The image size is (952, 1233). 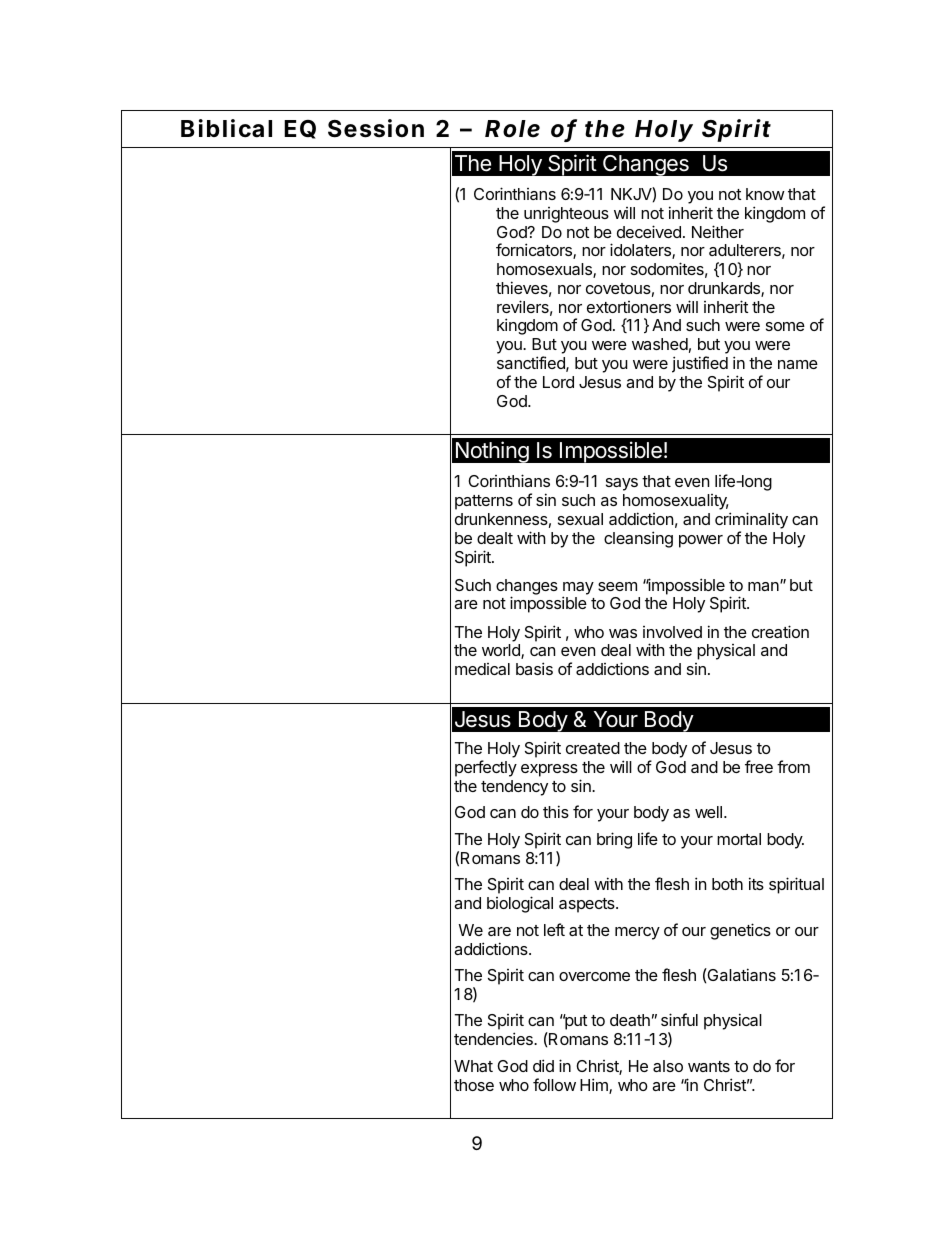 What do you see at coordinates (709, 1066) in the screenshot?
I see `wants` at bounding box center [709, 1066].
